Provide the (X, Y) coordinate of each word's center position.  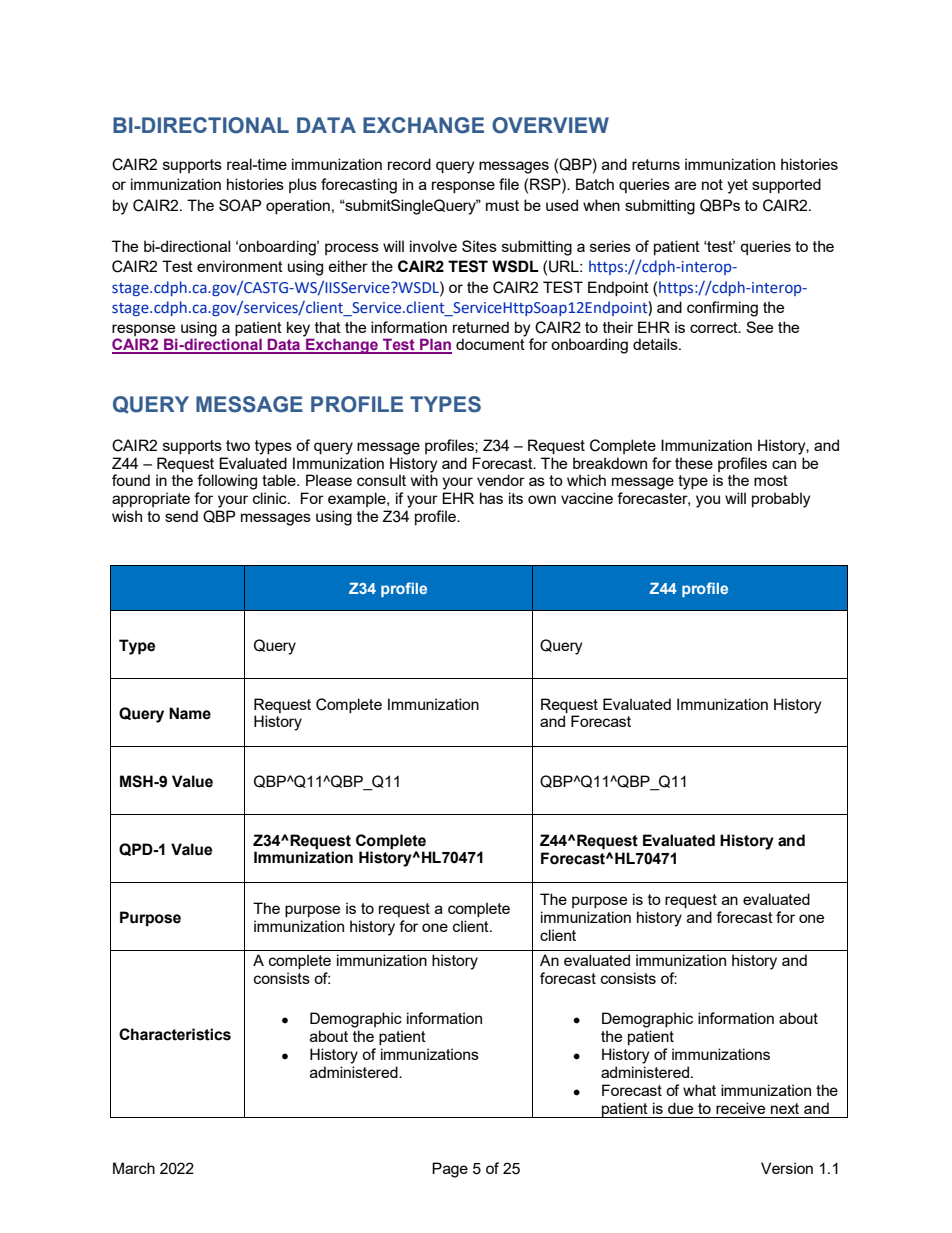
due (680, 1108)
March (134, 1168)
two (238, 445)
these (694, 463)
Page (450, 1170)
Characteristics (175, 1034)
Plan (435, 345)
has (491, 498)
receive (740, 1108)
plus (303, 185)
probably (781, 500)
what (699, 1090)
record (409, 164)
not (712, 184)
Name (190, 713)
